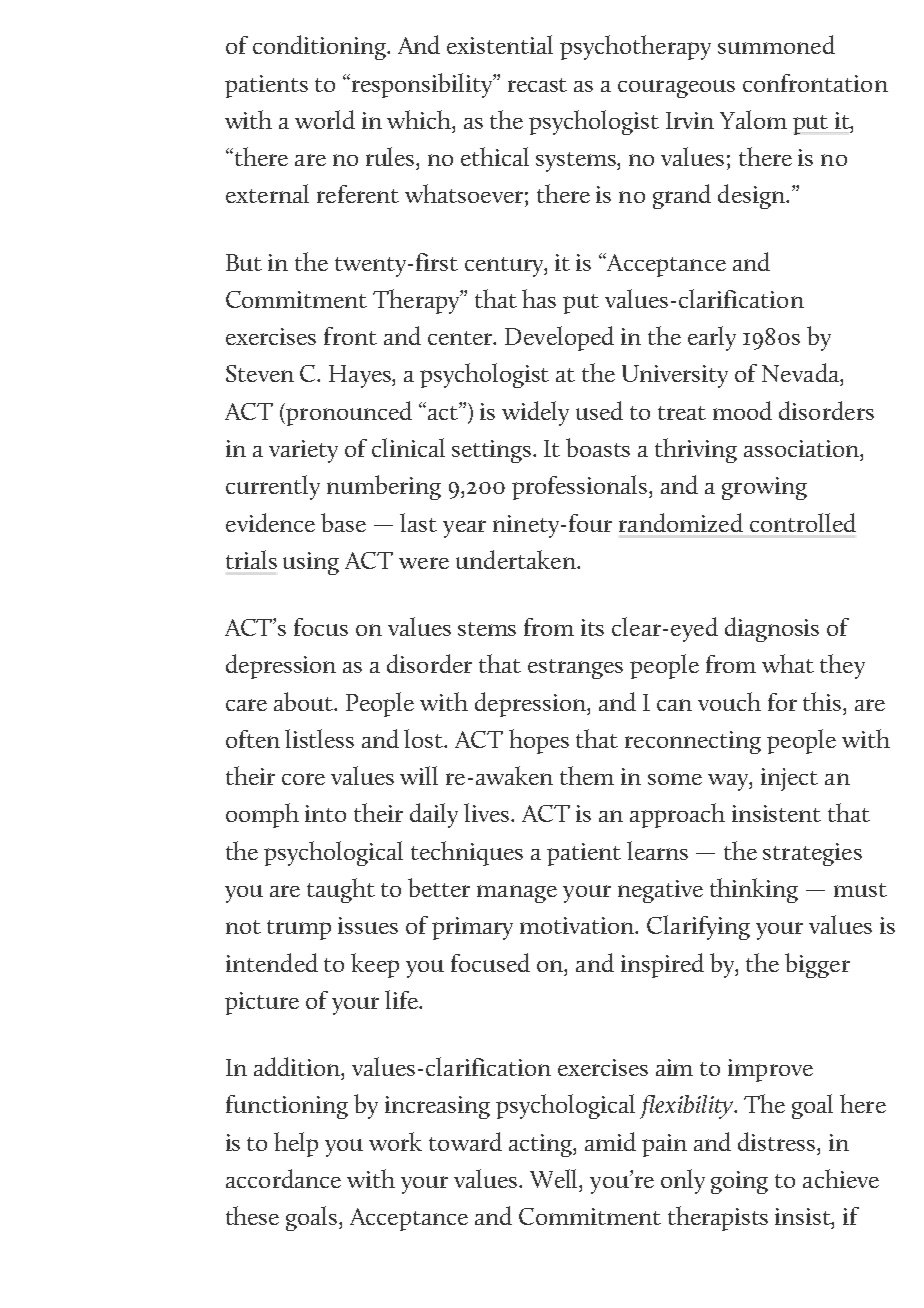 The width and height of the screenshot is (924, 1308). What do you see at coordinates (610, 1141) in the screenshot?
I see `amid` at bounding box center [610, 1141].
